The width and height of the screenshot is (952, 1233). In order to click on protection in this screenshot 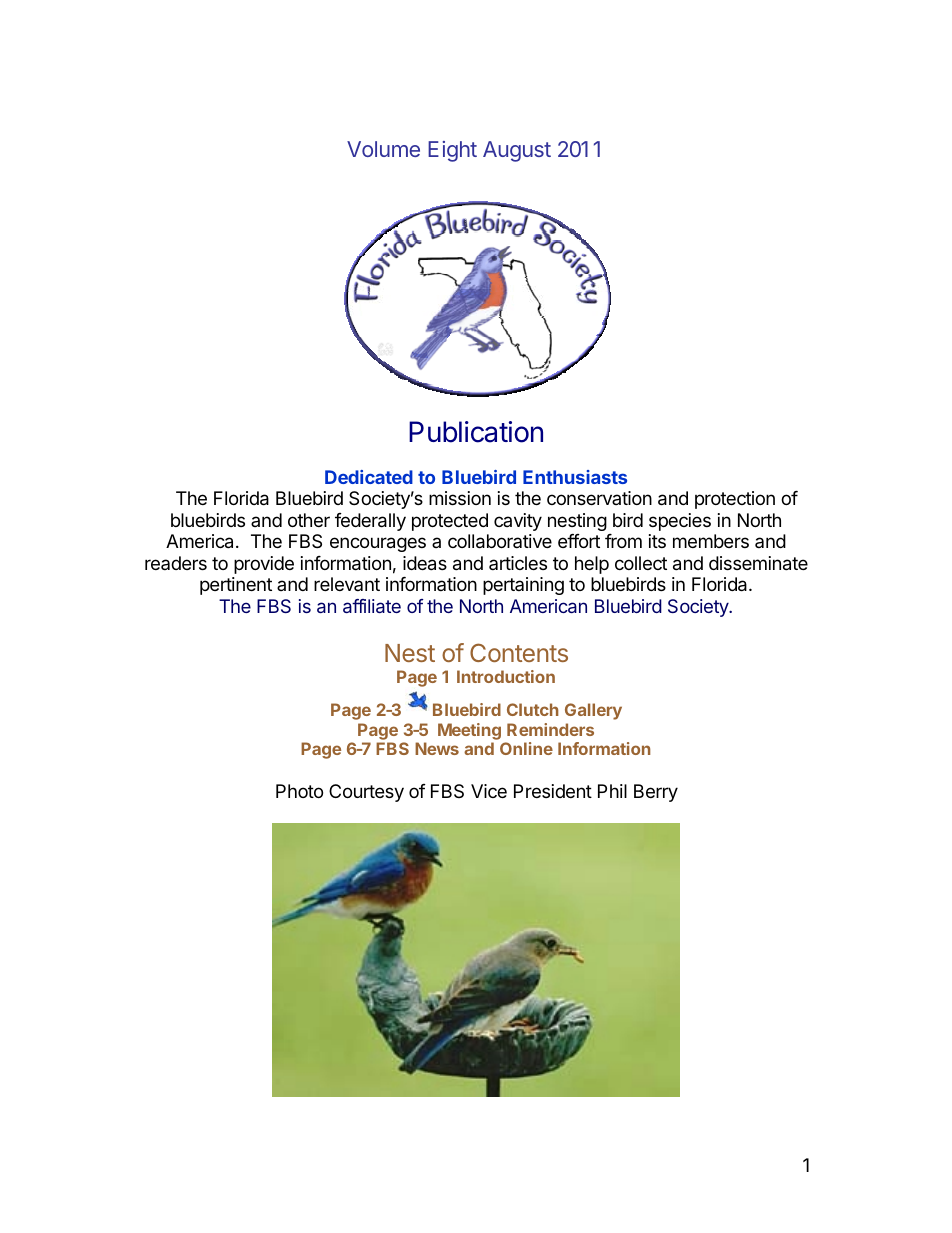, I will do `click(735, 500)`.
